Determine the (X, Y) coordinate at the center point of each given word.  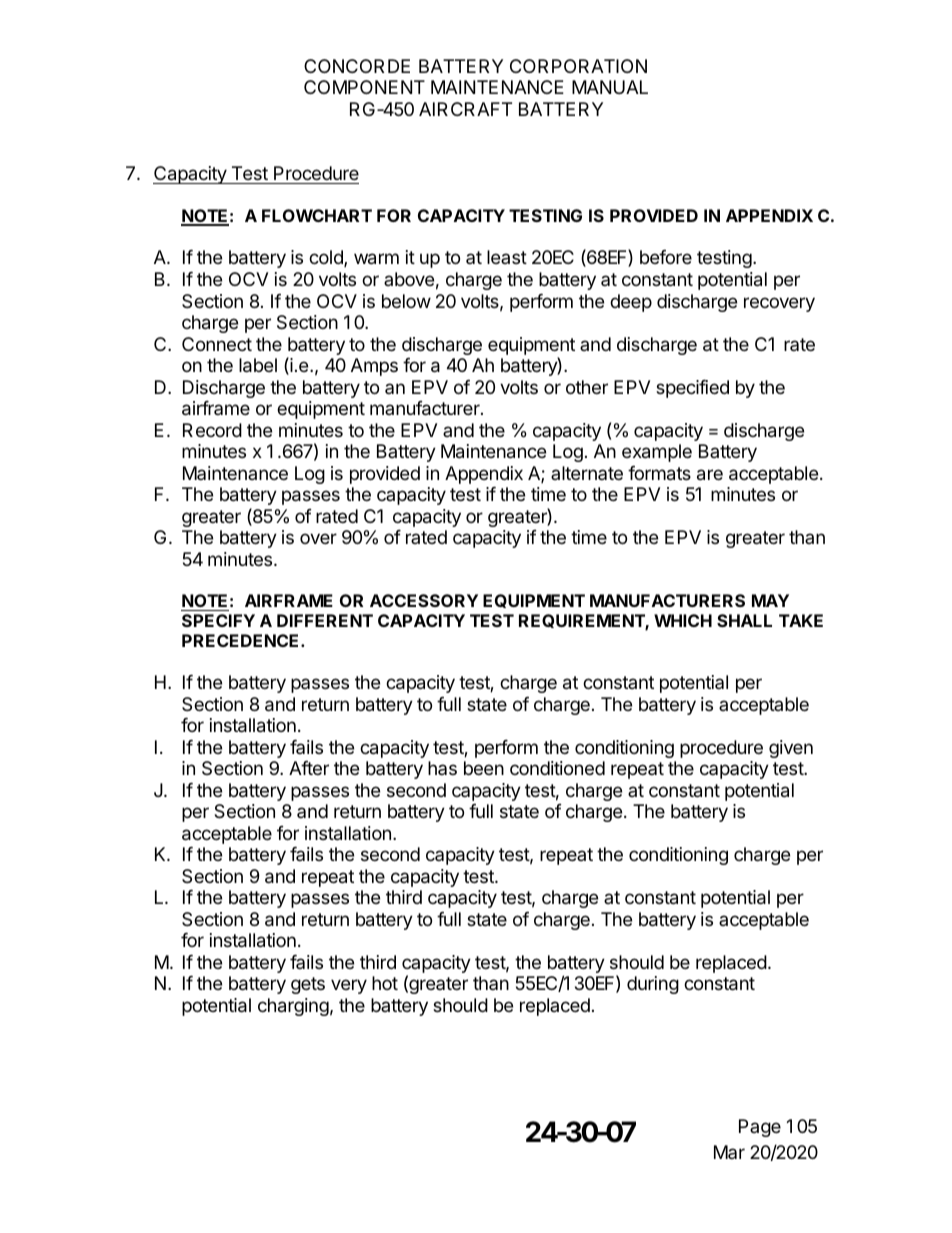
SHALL (744, 620)
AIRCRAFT (465, 109)
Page (760, 1128)
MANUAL (610, 87)
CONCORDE (357, 66)
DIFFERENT (325, 620)
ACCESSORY (424, 600)
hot (385, 983)
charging (293, 1007)
